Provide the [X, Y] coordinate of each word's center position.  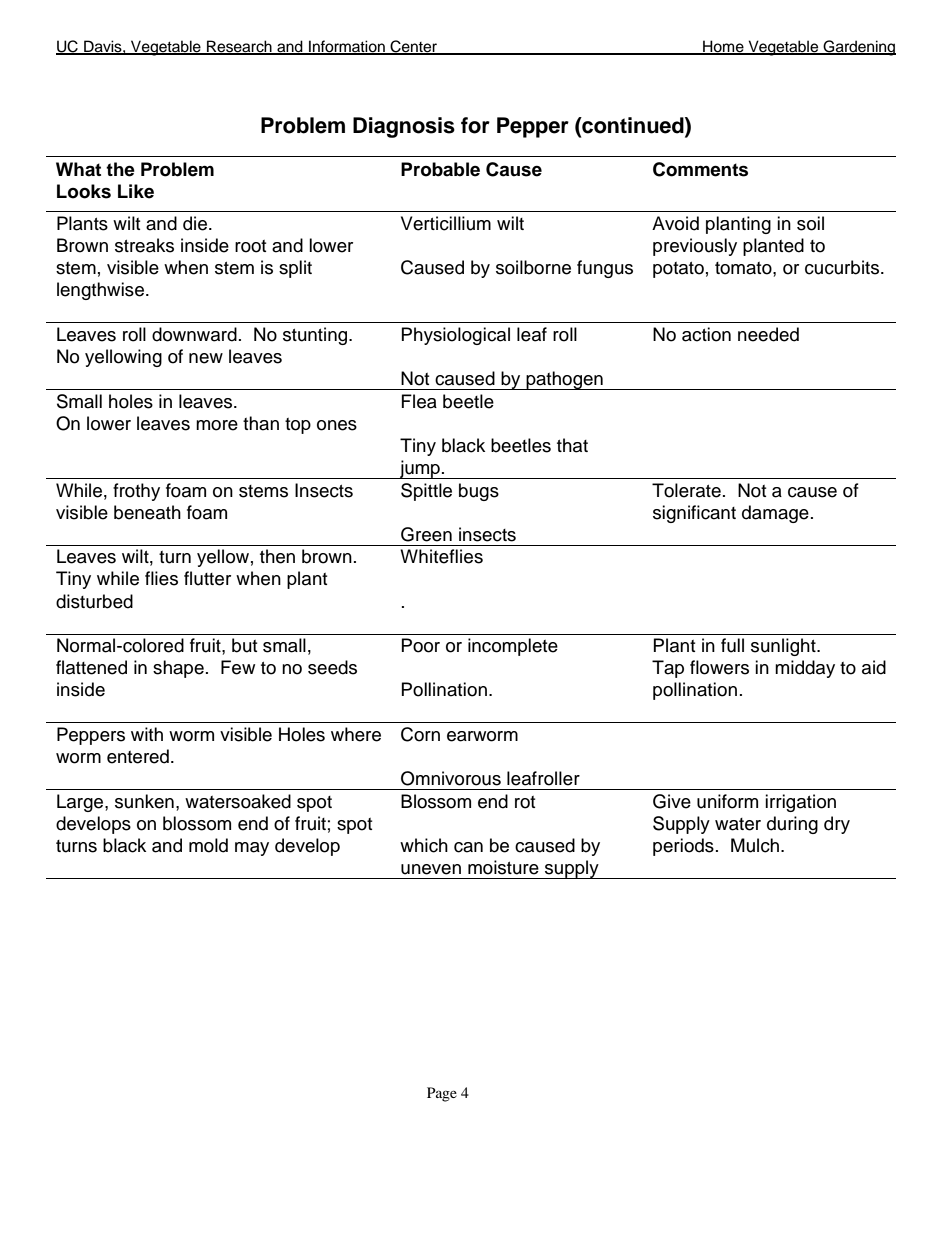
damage [775, 514]
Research [239, 47]
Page [442, 1094]
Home [723, 47]
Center [414, 47]
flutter [207, 578]
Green [426, 534]
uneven [431, 869]
